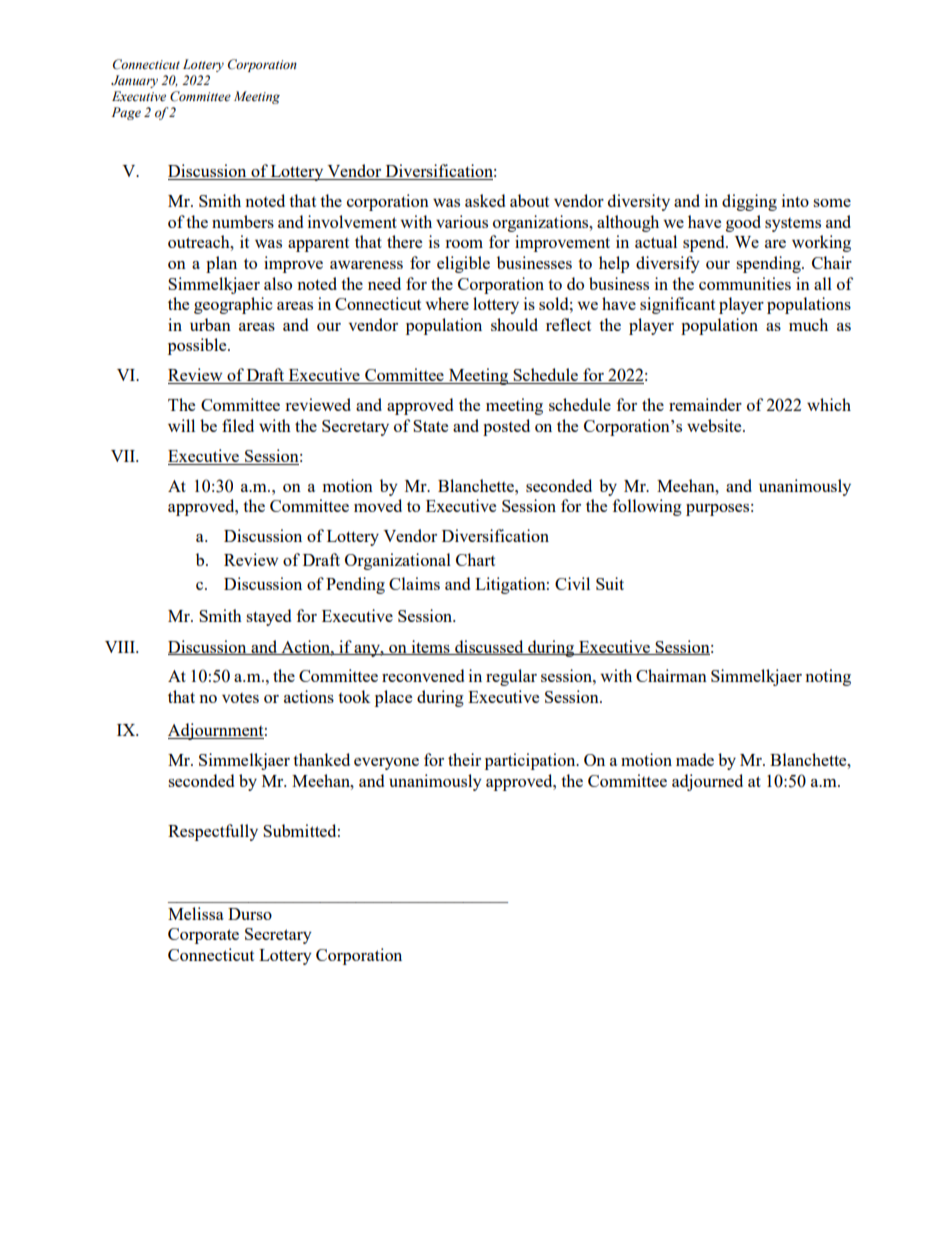  Describe the element at coordinates (181, 425) in the screenshot. I see `will` at that location.
